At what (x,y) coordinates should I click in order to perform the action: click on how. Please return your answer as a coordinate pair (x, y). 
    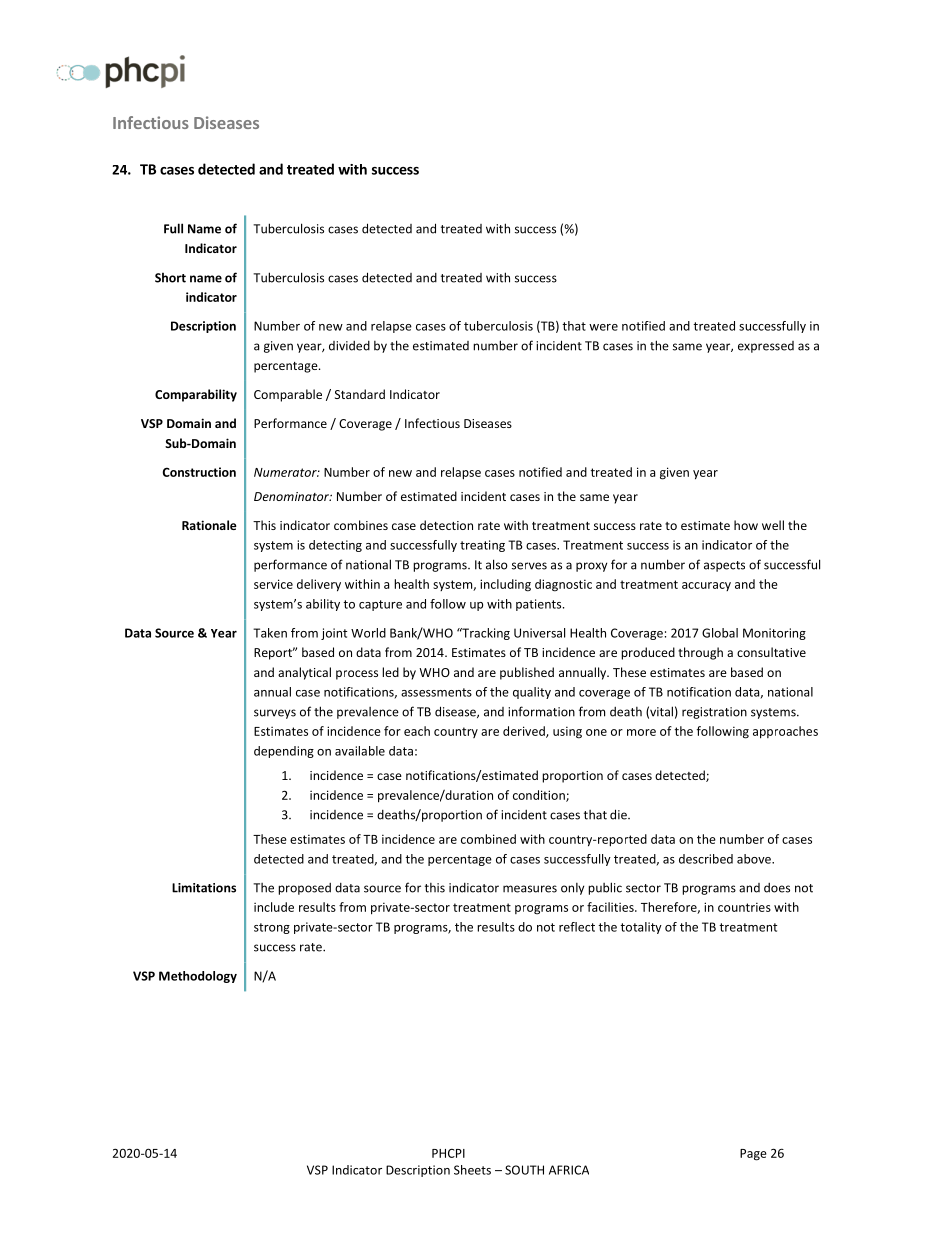
    Looking at the image, I should click on (746, 525).
